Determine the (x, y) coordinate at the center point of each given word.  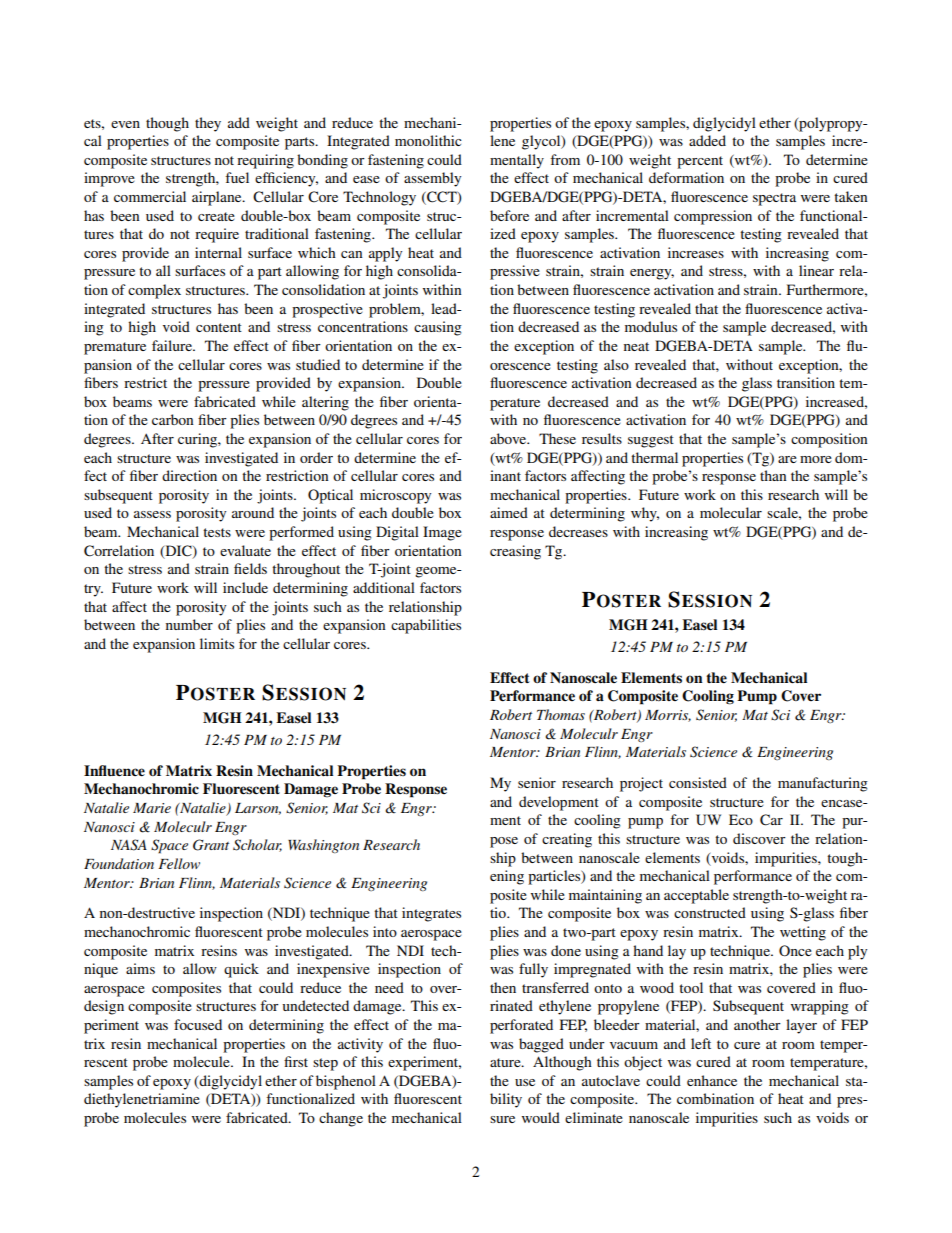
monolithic (428, 140)
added (707, 140)
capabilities (426, 626)
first (296, 1061)
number (189, 624)
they (208, 124)
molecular (731, 512)
